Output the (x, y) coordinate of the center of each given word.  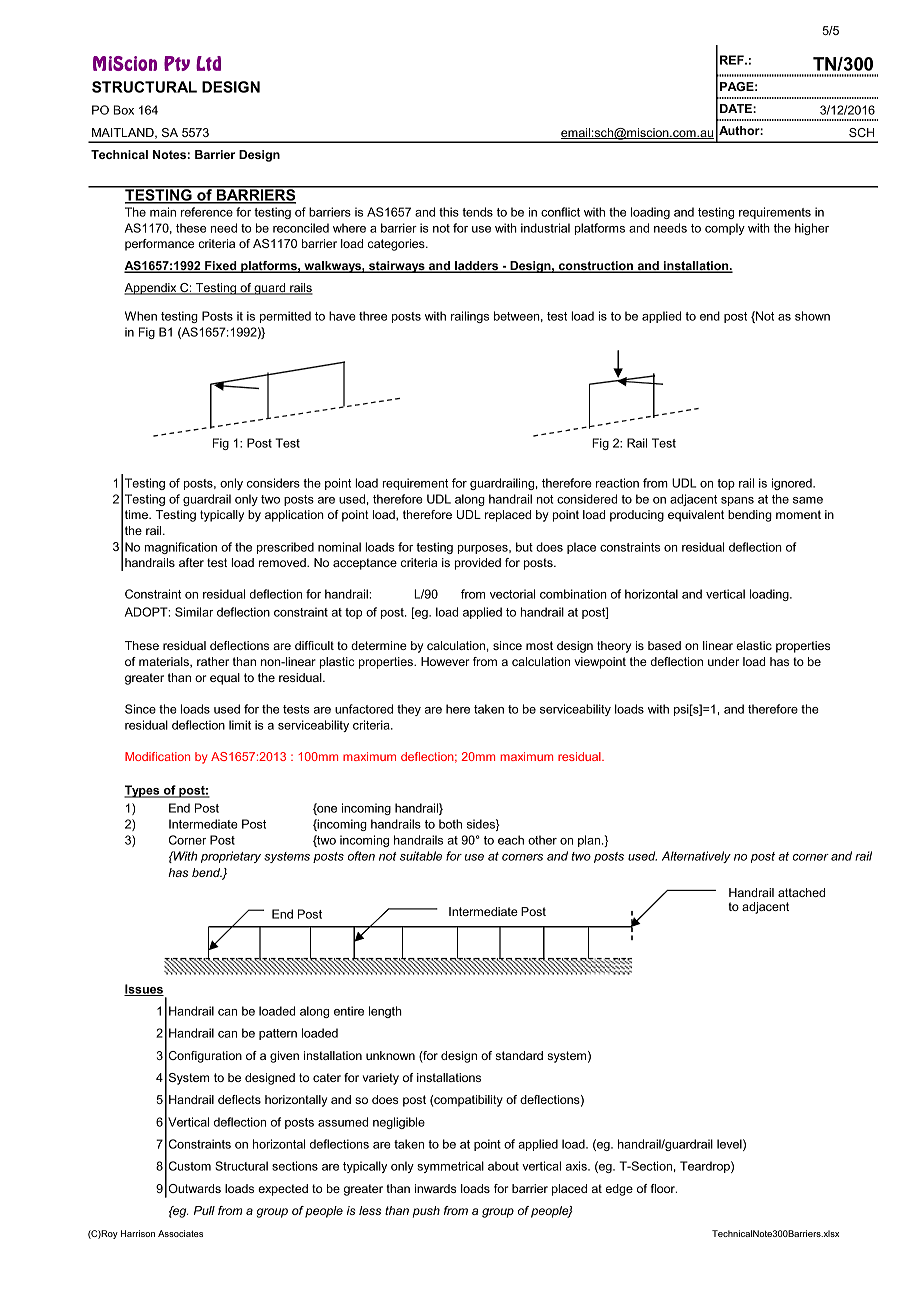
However (445, 661)
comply (725, 229)
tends (477, 212)
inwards (435, 1188)
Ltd (208, 63)
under (723, 661)
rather (213, 661)
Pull (204, 1210)
